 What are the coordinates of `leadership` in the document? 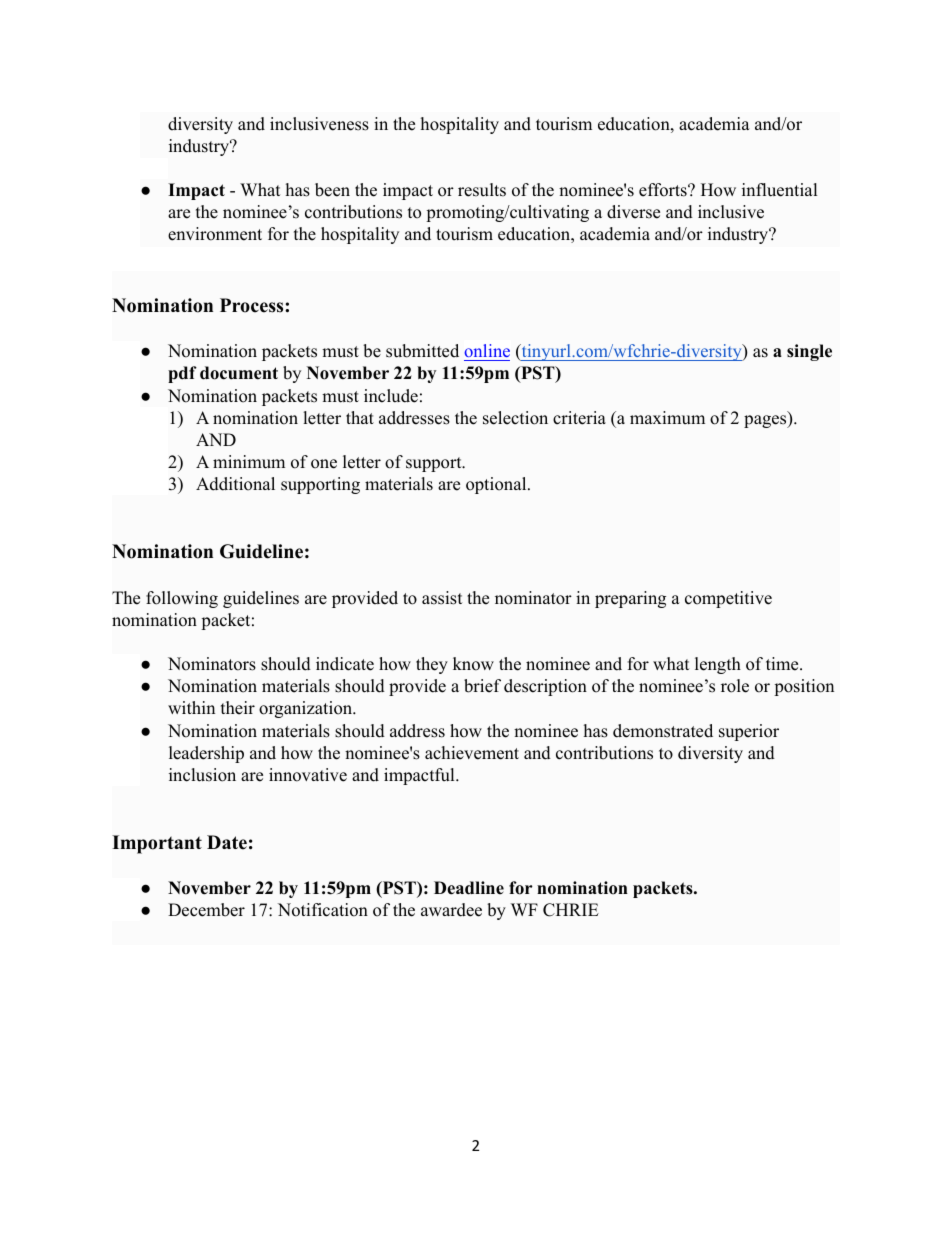 It's located at (206, 754).
